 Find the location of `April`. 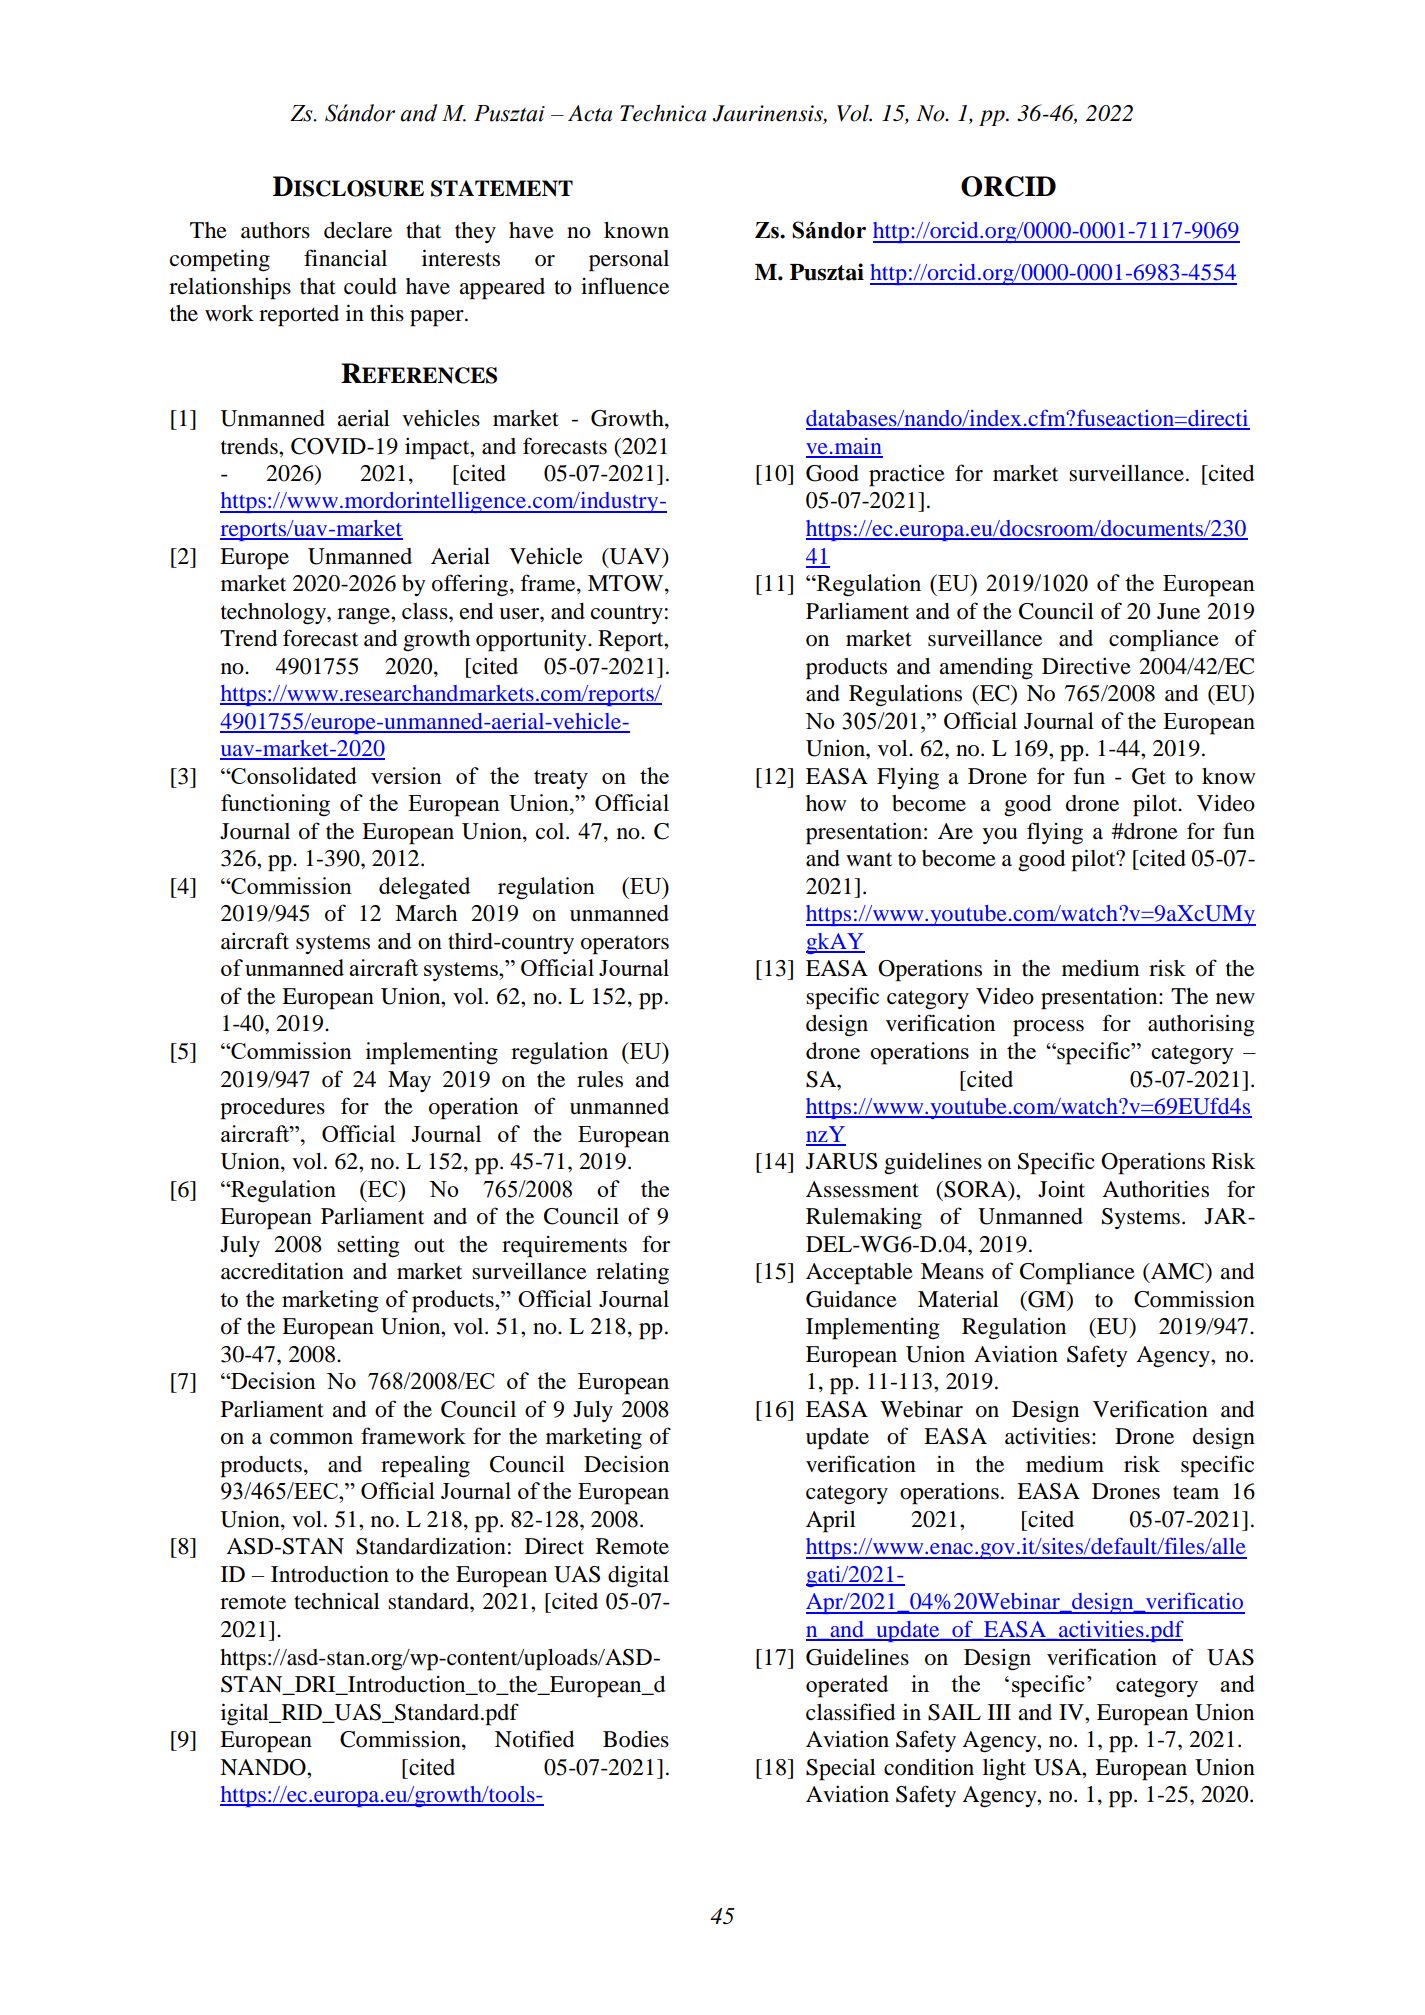

April is located at coordinates (831, 1521).
